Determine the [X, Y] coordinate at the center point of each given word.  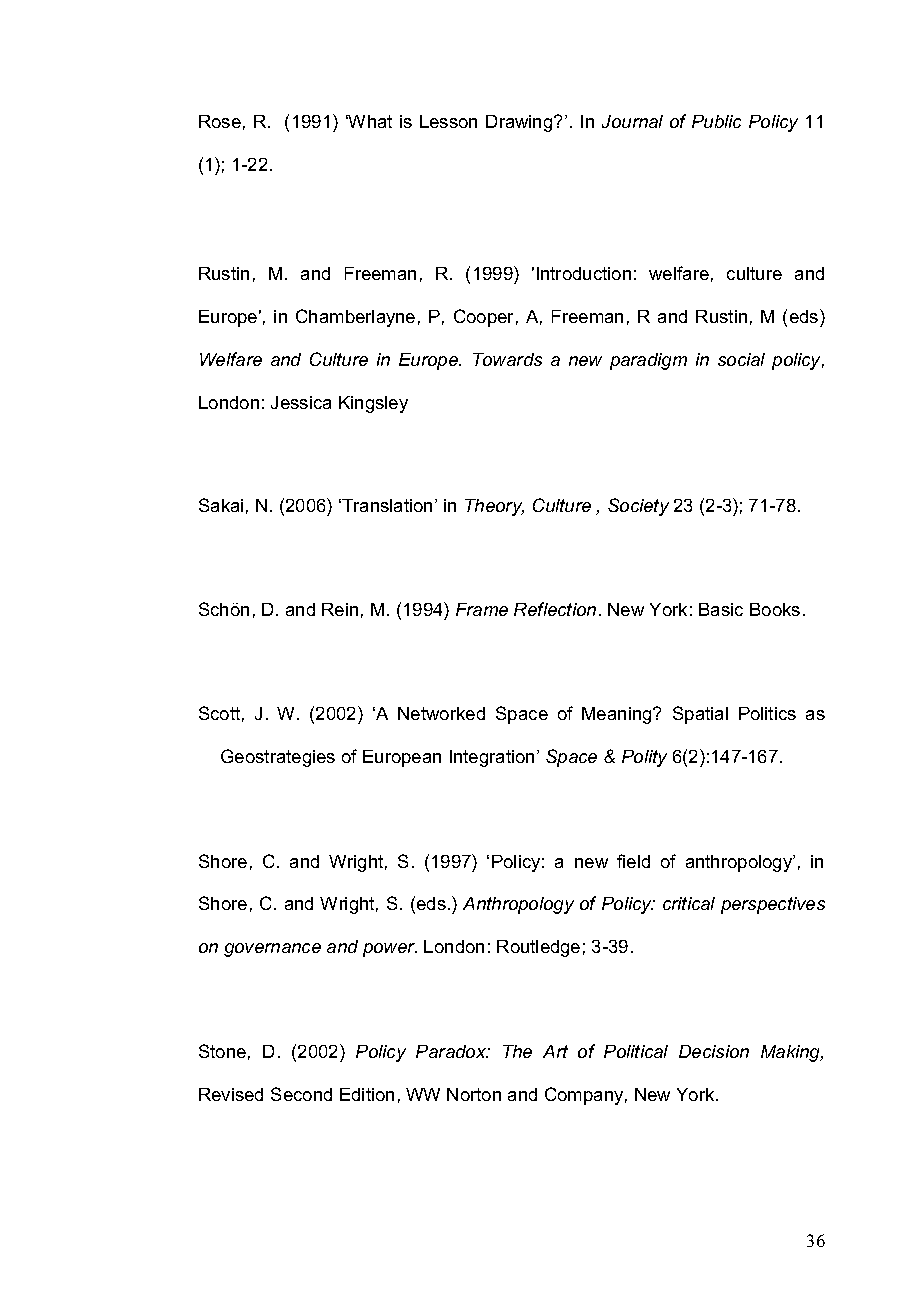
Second [301, 1094]
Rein [340, 609]
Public [716, 121]
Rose [220, 121]
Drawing [520, 123]
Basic [721, 609]
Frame [482, 609]
